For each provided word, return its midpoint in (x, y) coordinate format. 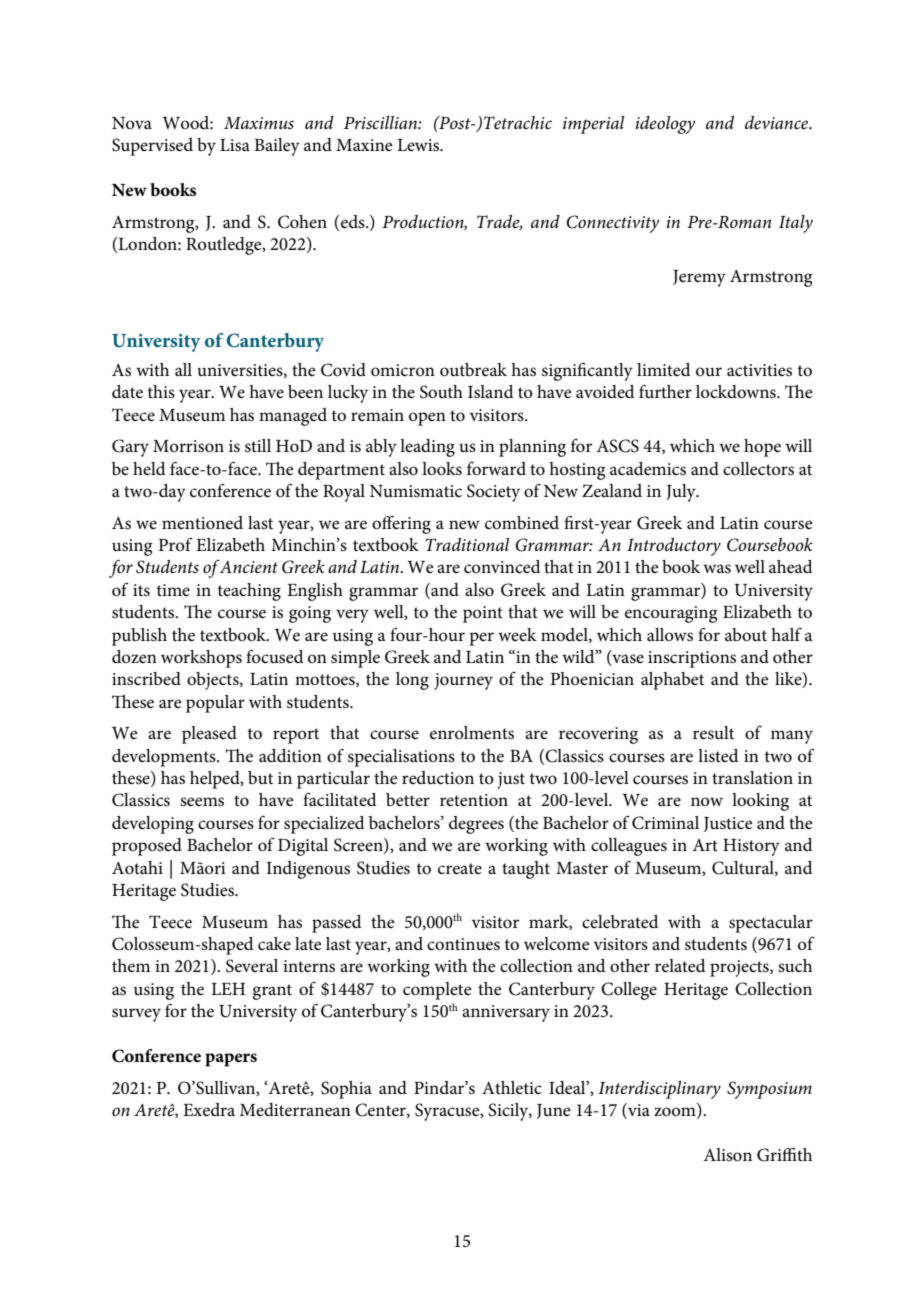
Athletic (512, 1088)
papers (231, 1060)
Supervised (152, 147)
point (483, 614)
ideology (665, 125)
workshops (201, 659)
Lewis (419, 145)
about (746, 635)
